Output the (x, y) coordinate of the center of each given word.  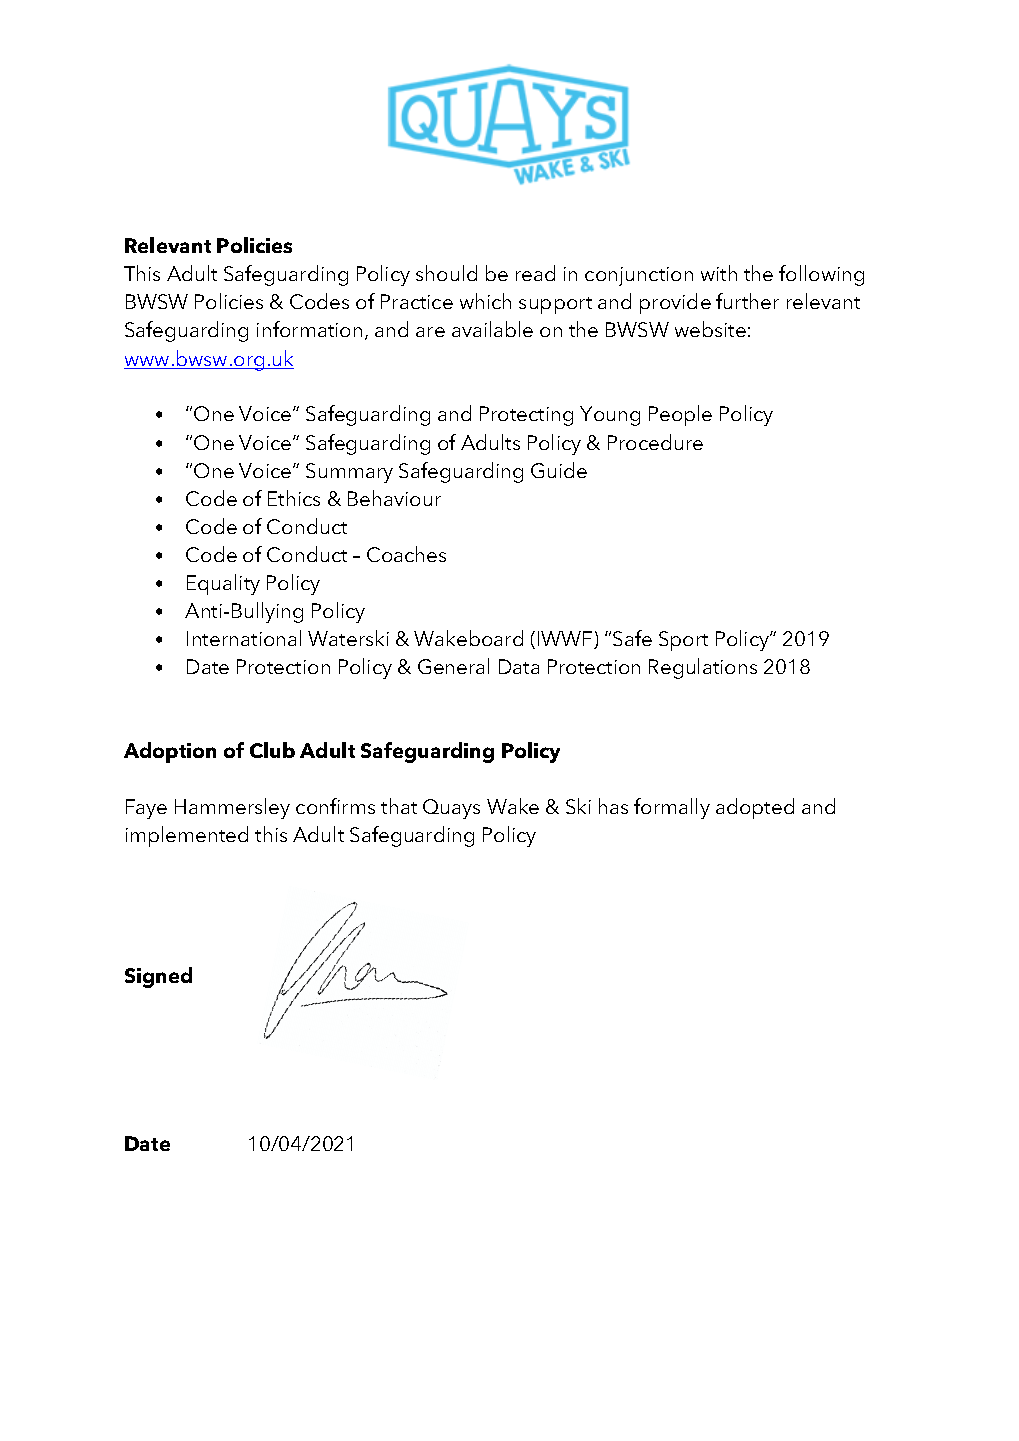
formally (672, 808)
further (747, 301)
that (399, 806)
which (485, 301)
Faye (146, 809)
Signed (158, 977)
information (309, 329)
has (613, 806)
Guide (559, 470)
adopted (755, 808)
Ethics (294, 498)
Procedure (655, 442)
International (244, 638)
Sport (683, 641)
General (453, 666)
